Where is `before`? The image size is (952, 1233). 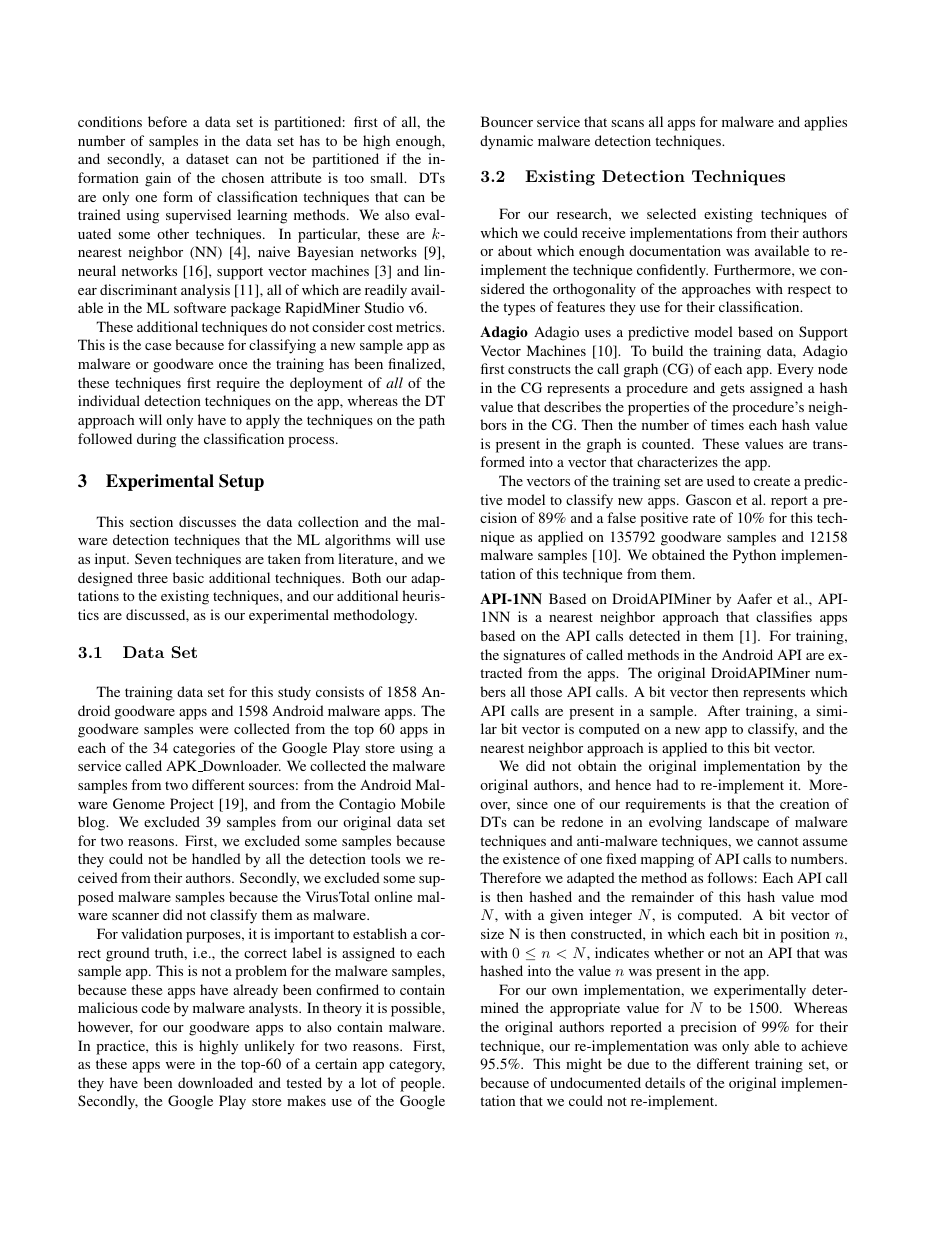 before is located at coordinates (167, 121).
